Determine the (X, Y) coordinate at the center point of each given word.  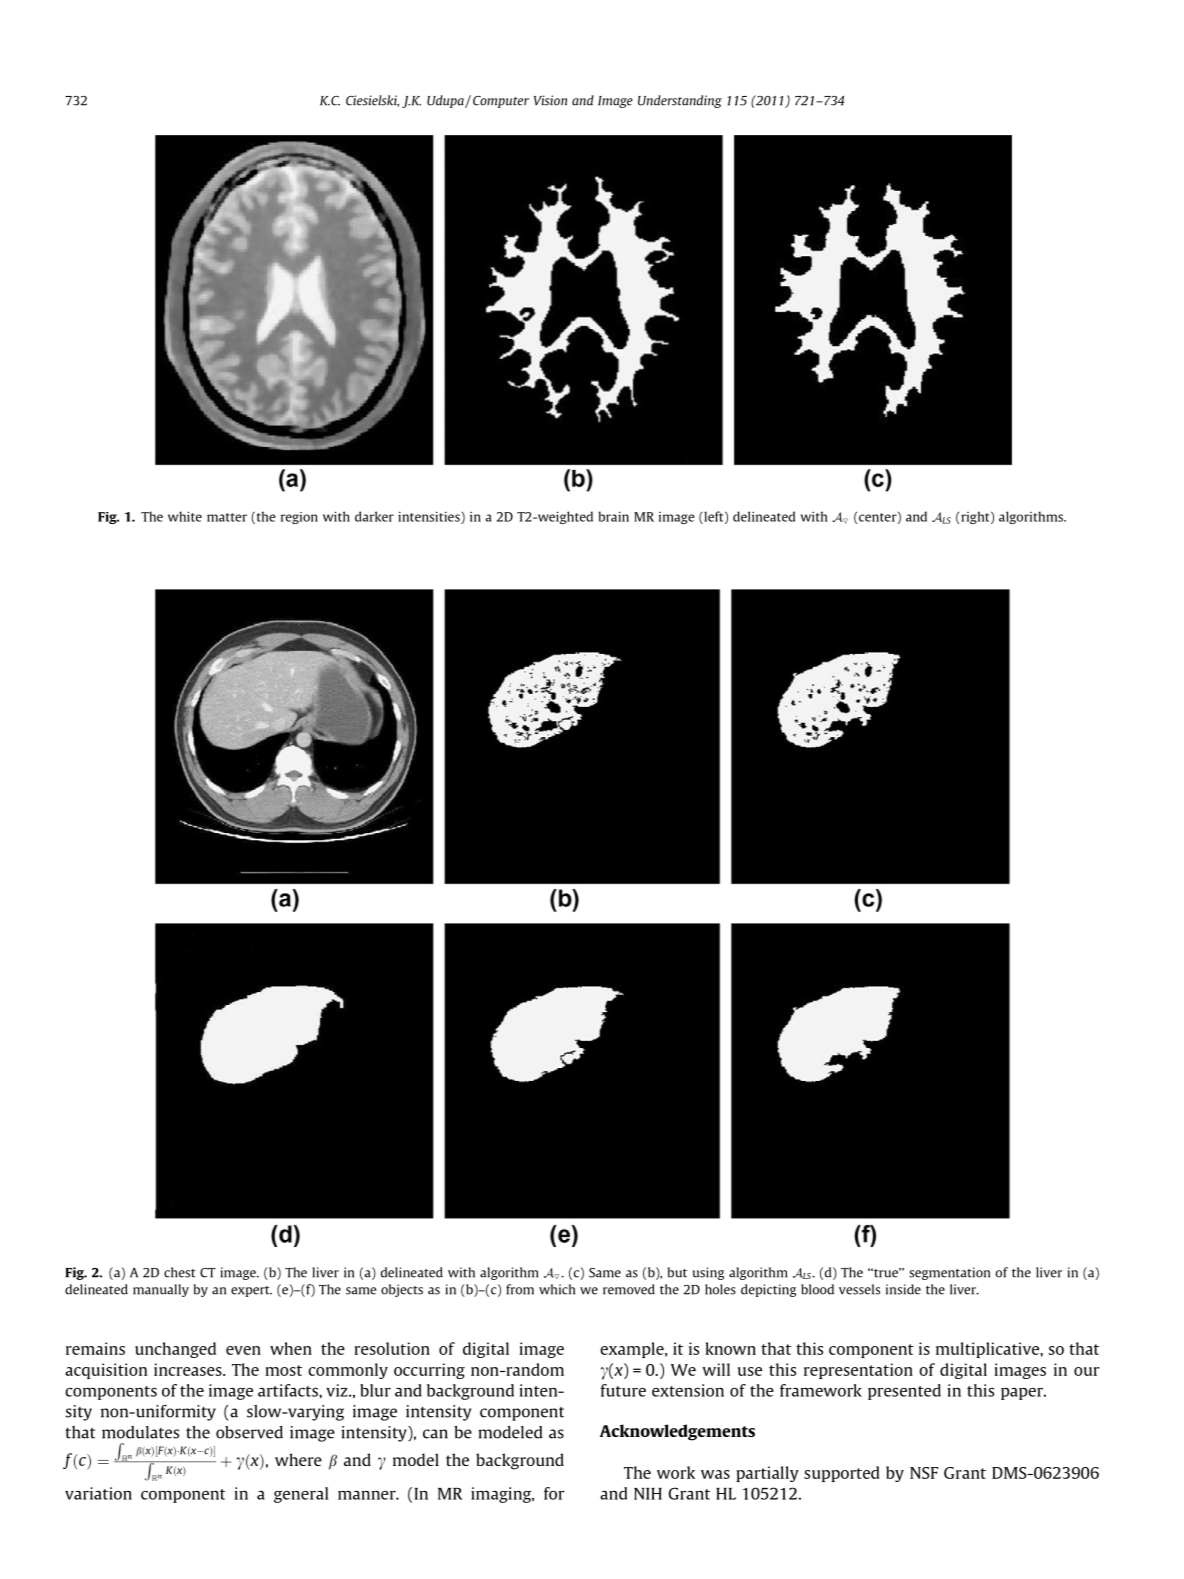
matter (227, 517)
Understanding (680, 101)
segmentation (949, 1273)
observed (249, 1432)
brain (613, 516)
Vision (550, 100)
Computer (501, 102)
